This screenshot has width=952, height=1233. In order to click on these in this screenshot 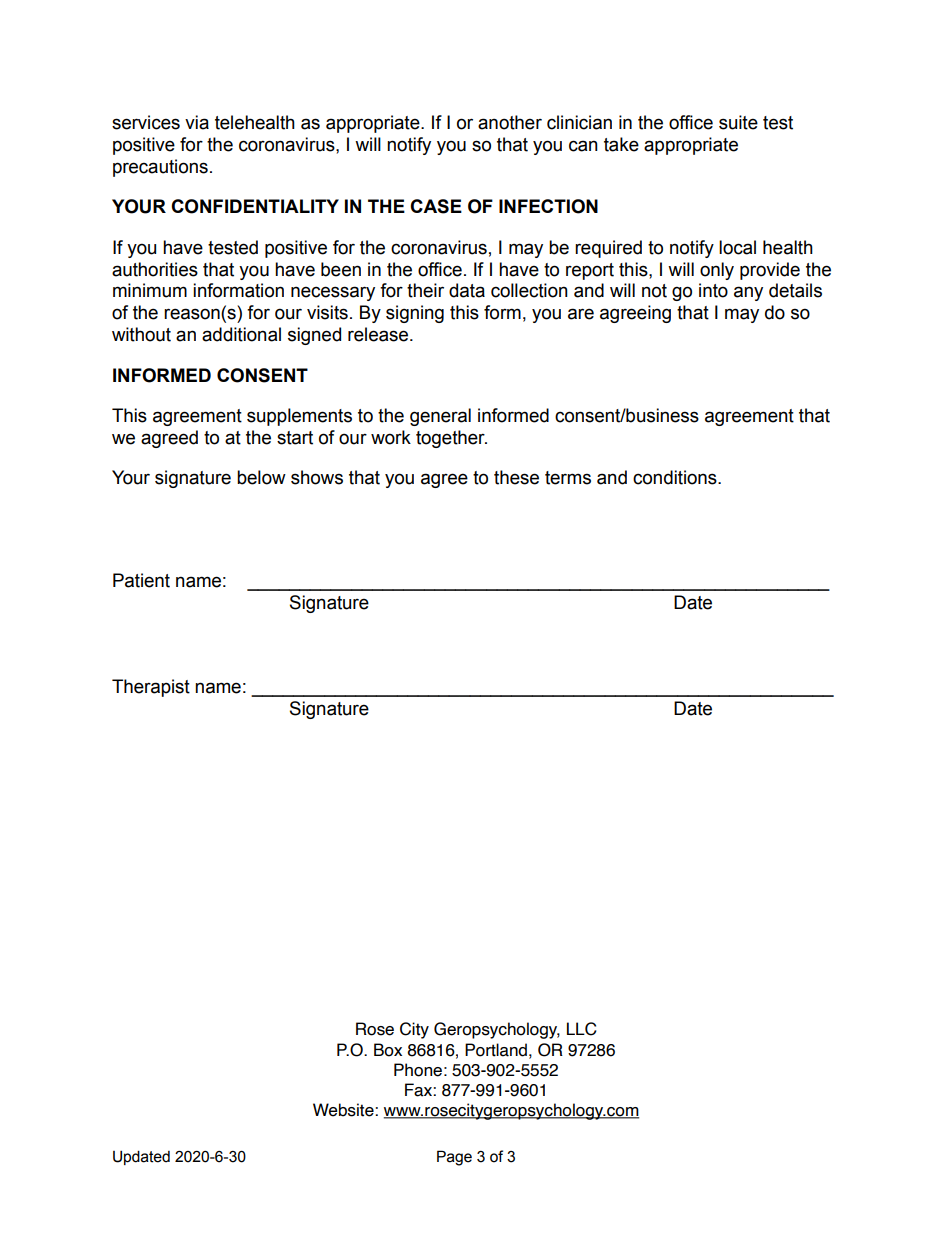, I will do `click(516, 477)`.
